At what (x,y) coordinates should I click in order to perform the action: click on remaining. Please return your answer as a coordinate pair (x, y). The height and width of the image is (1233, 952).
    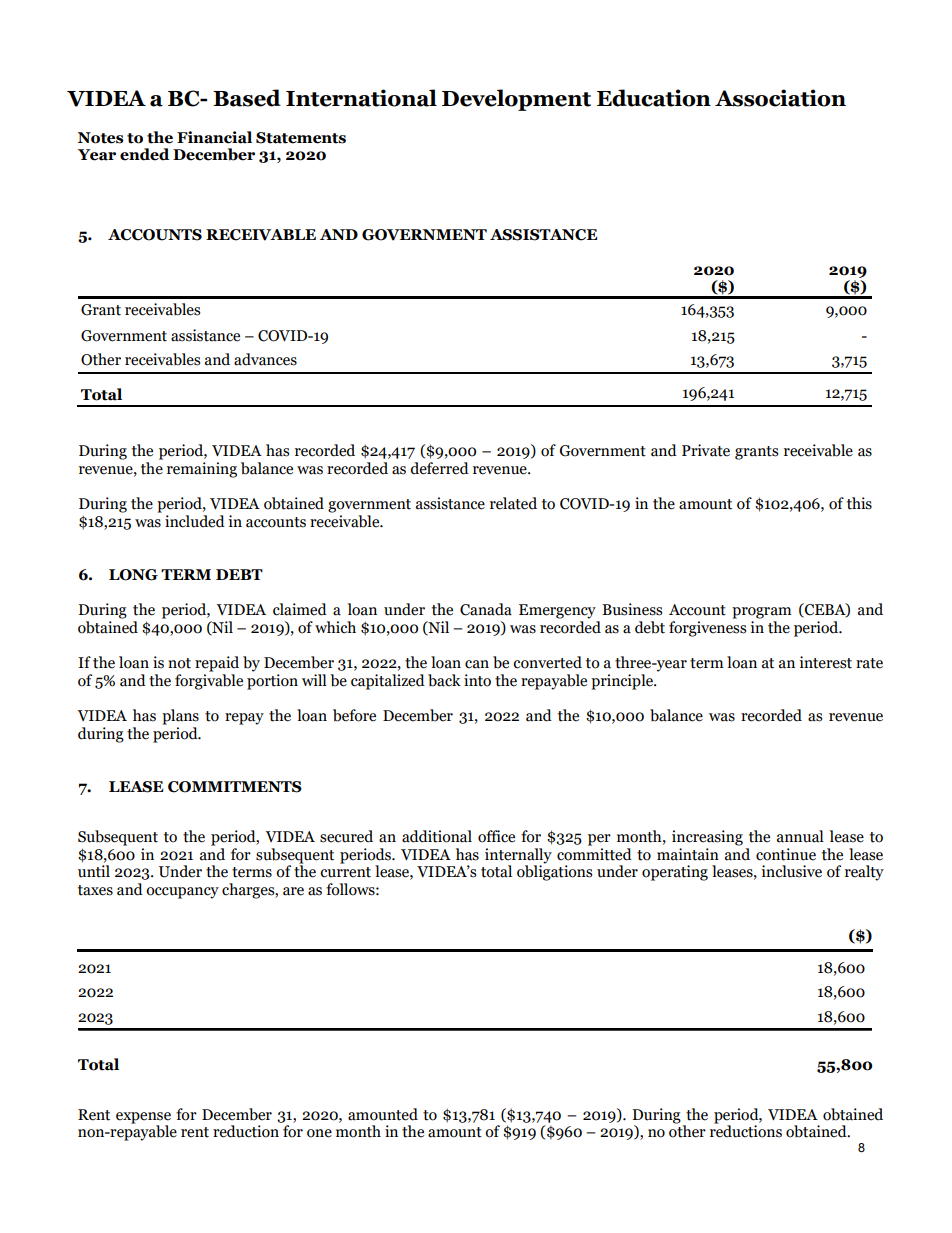
    Looking at the image, I should click on (202, 470).
